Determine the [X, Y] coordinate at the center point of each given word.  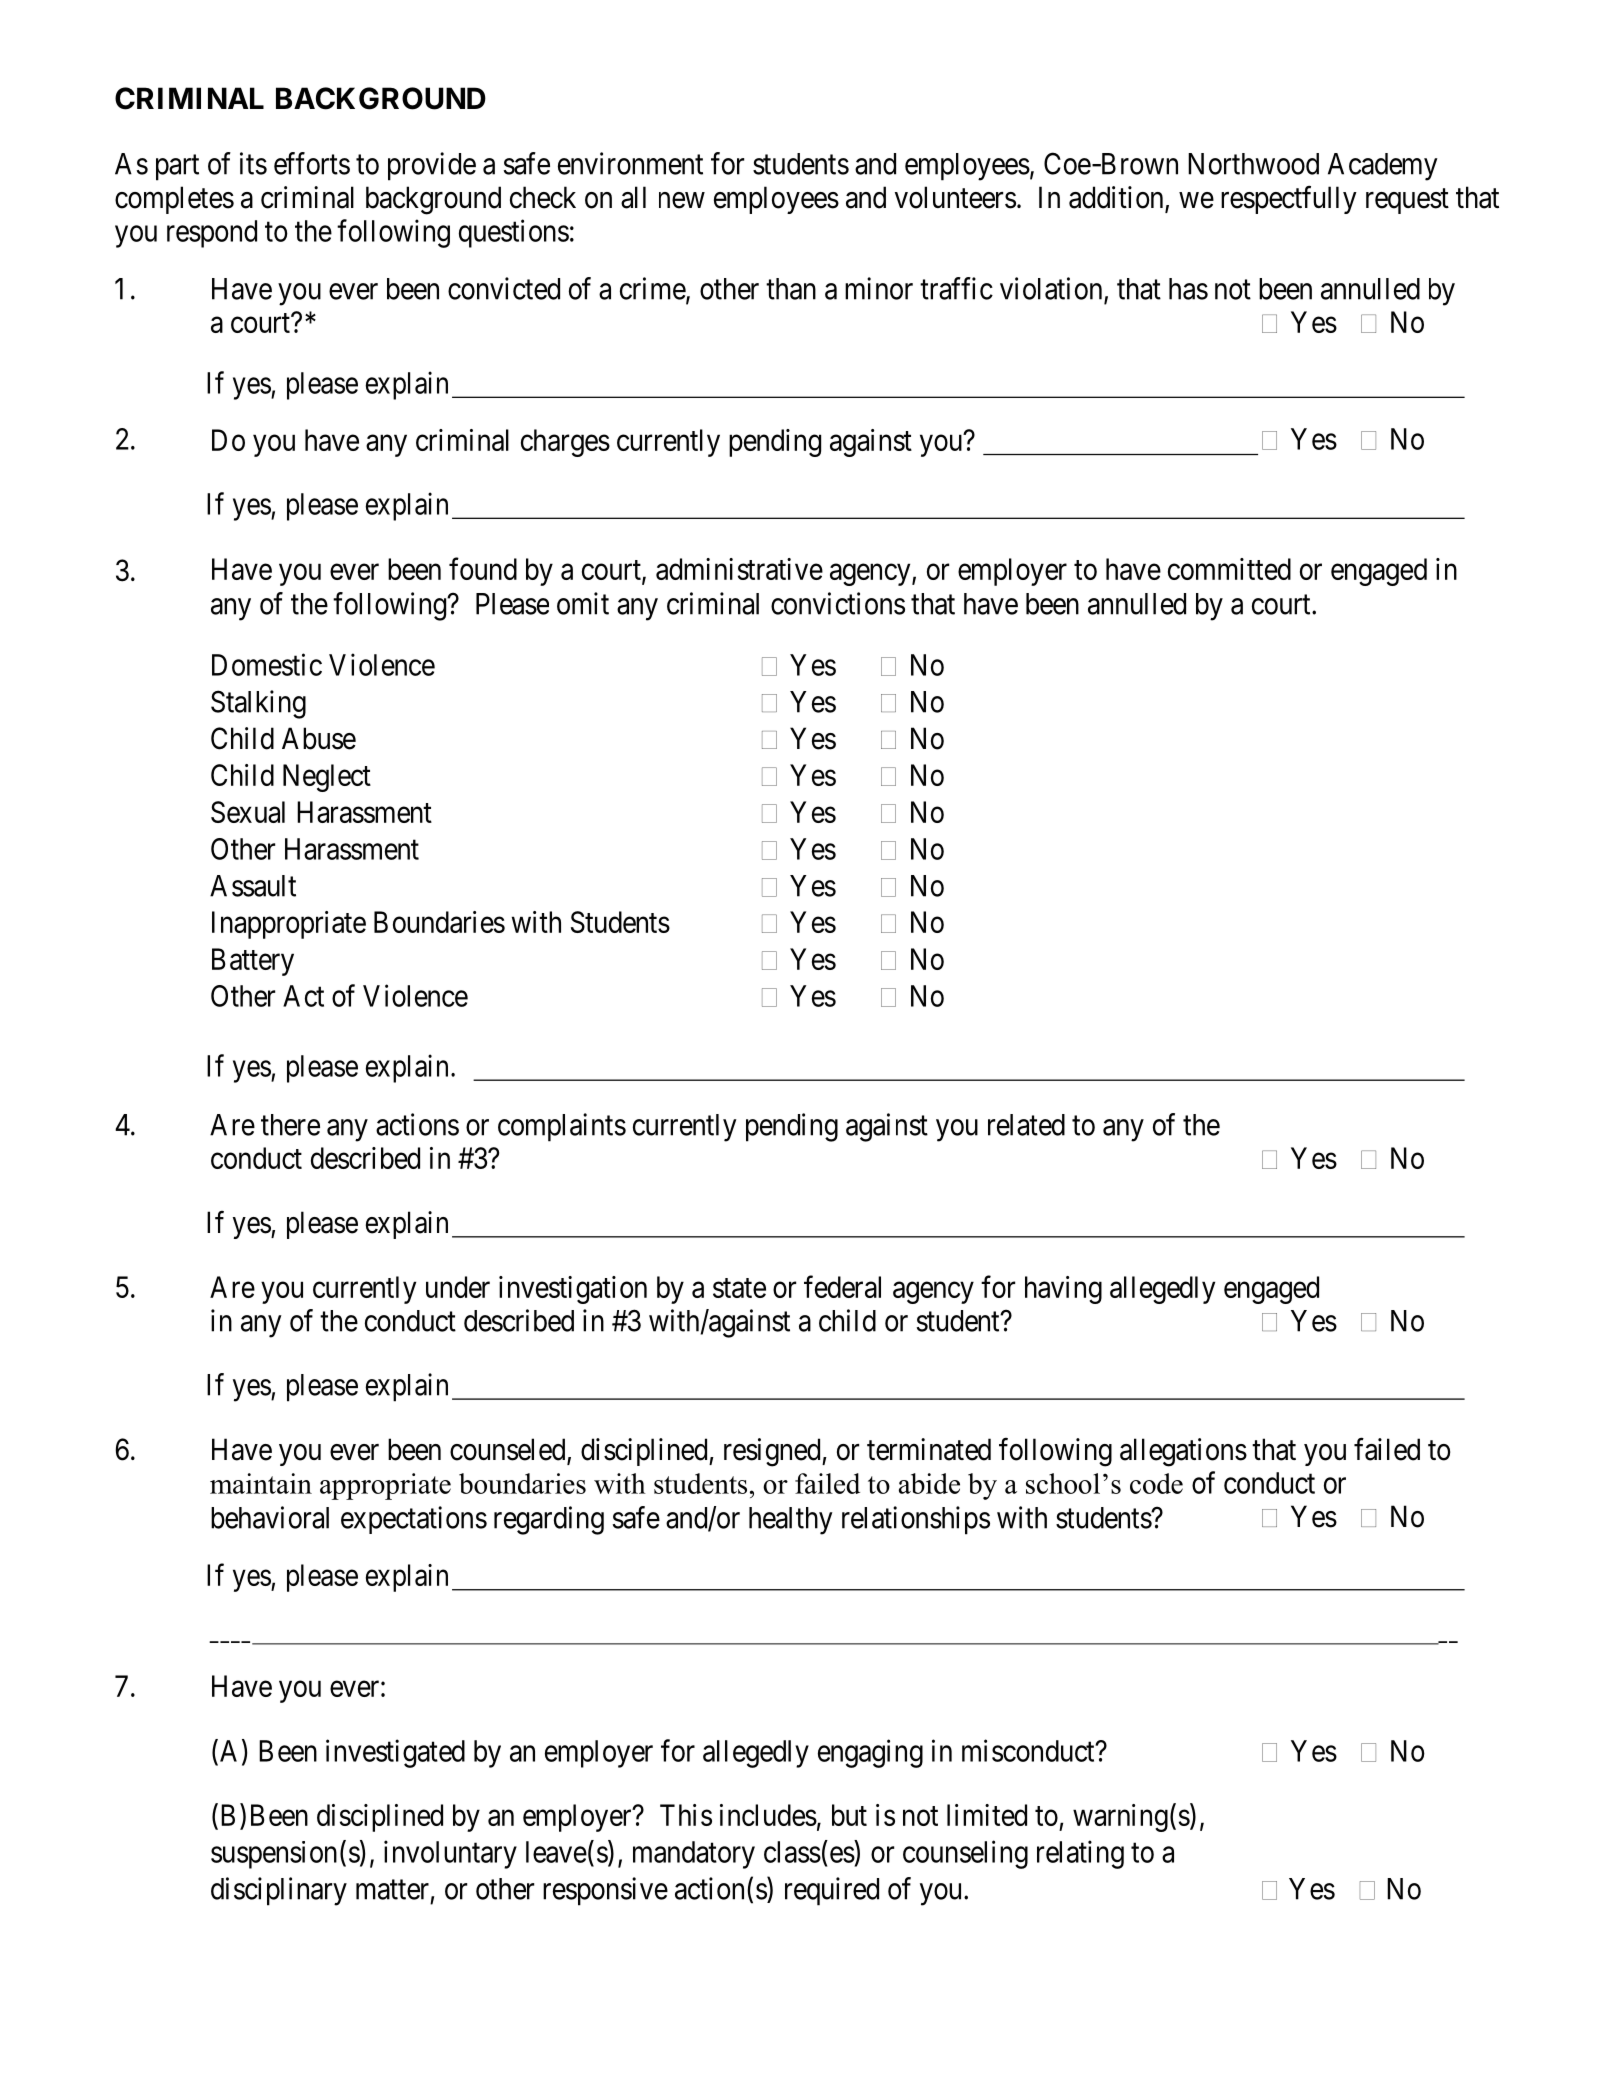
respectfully [1289, 200]
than [791, 289]
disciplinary [279, 1891]
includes [768, 1815]
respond [212, 234]
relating [1080, 1854]
